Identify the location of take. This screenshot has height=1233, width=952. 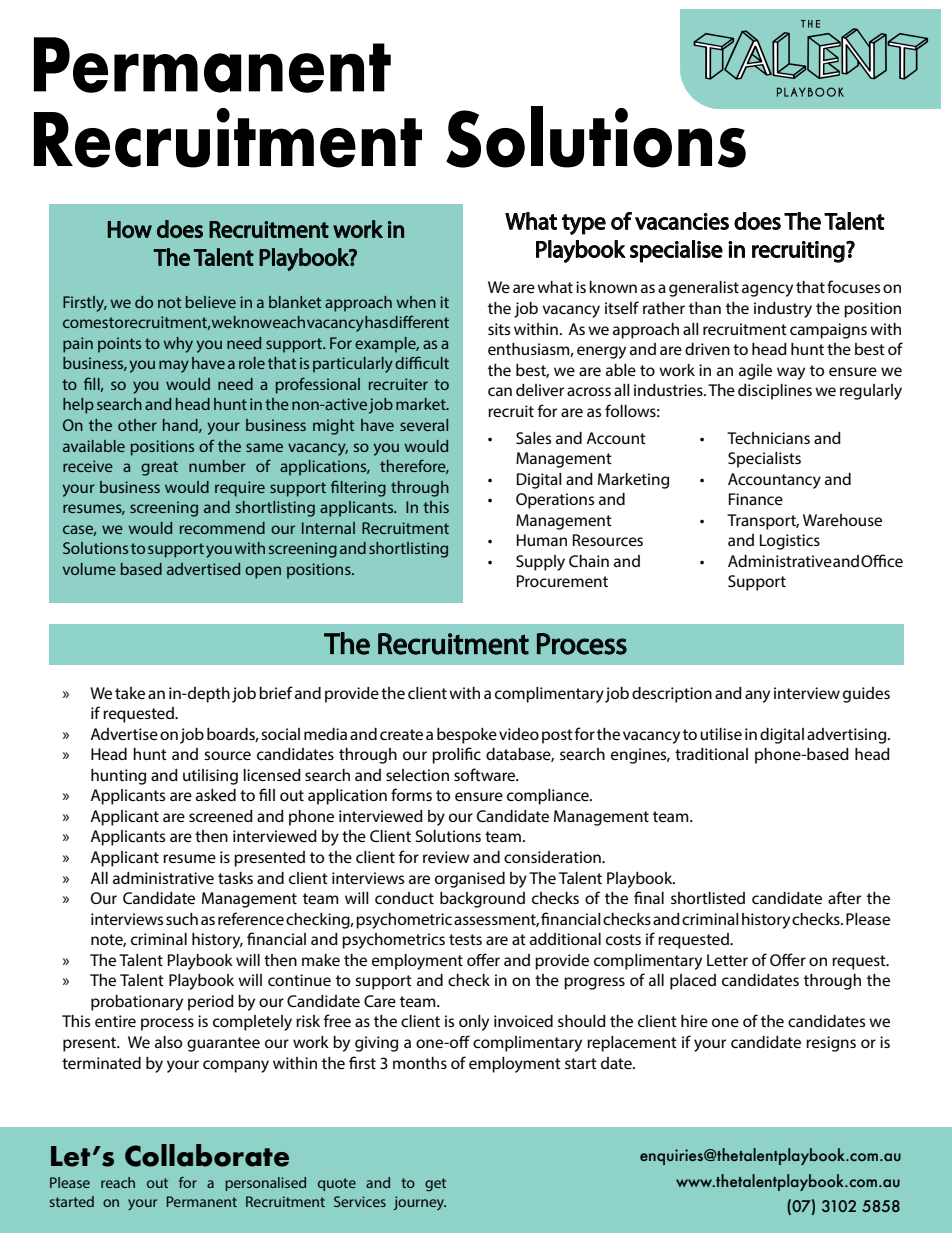
(130, 693).
